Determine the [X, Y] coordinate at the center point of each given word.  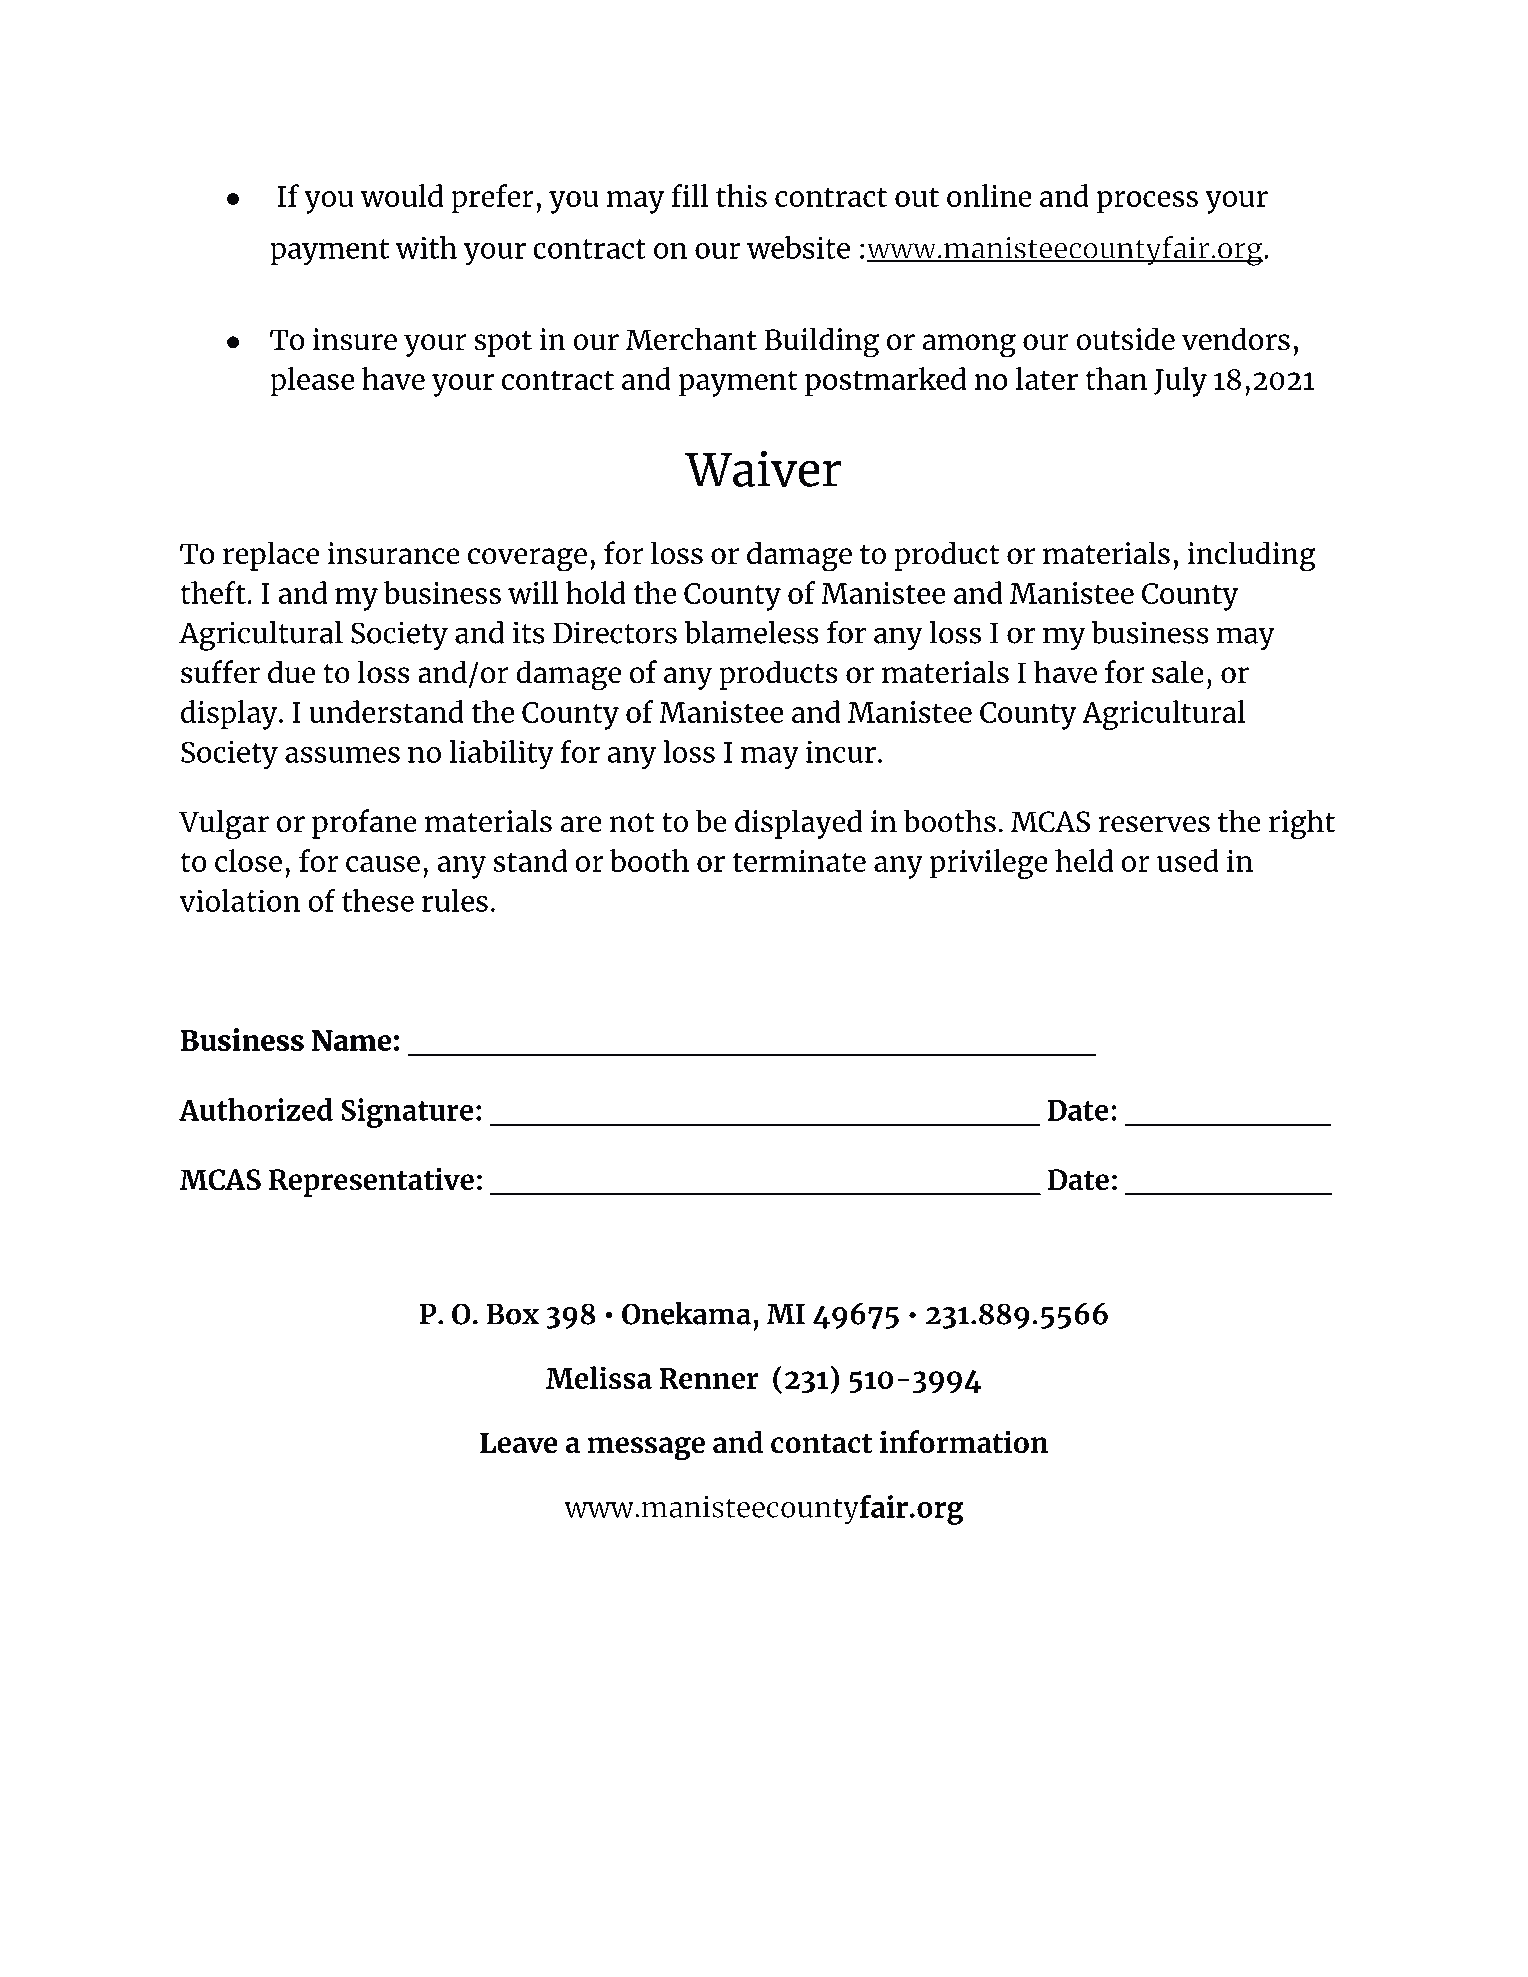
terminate [799, 861]
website [798, 247]
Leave [518, 1443]
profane [364, 824]
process [1147, 202]
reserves [1154, 824]
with [426, 247]
